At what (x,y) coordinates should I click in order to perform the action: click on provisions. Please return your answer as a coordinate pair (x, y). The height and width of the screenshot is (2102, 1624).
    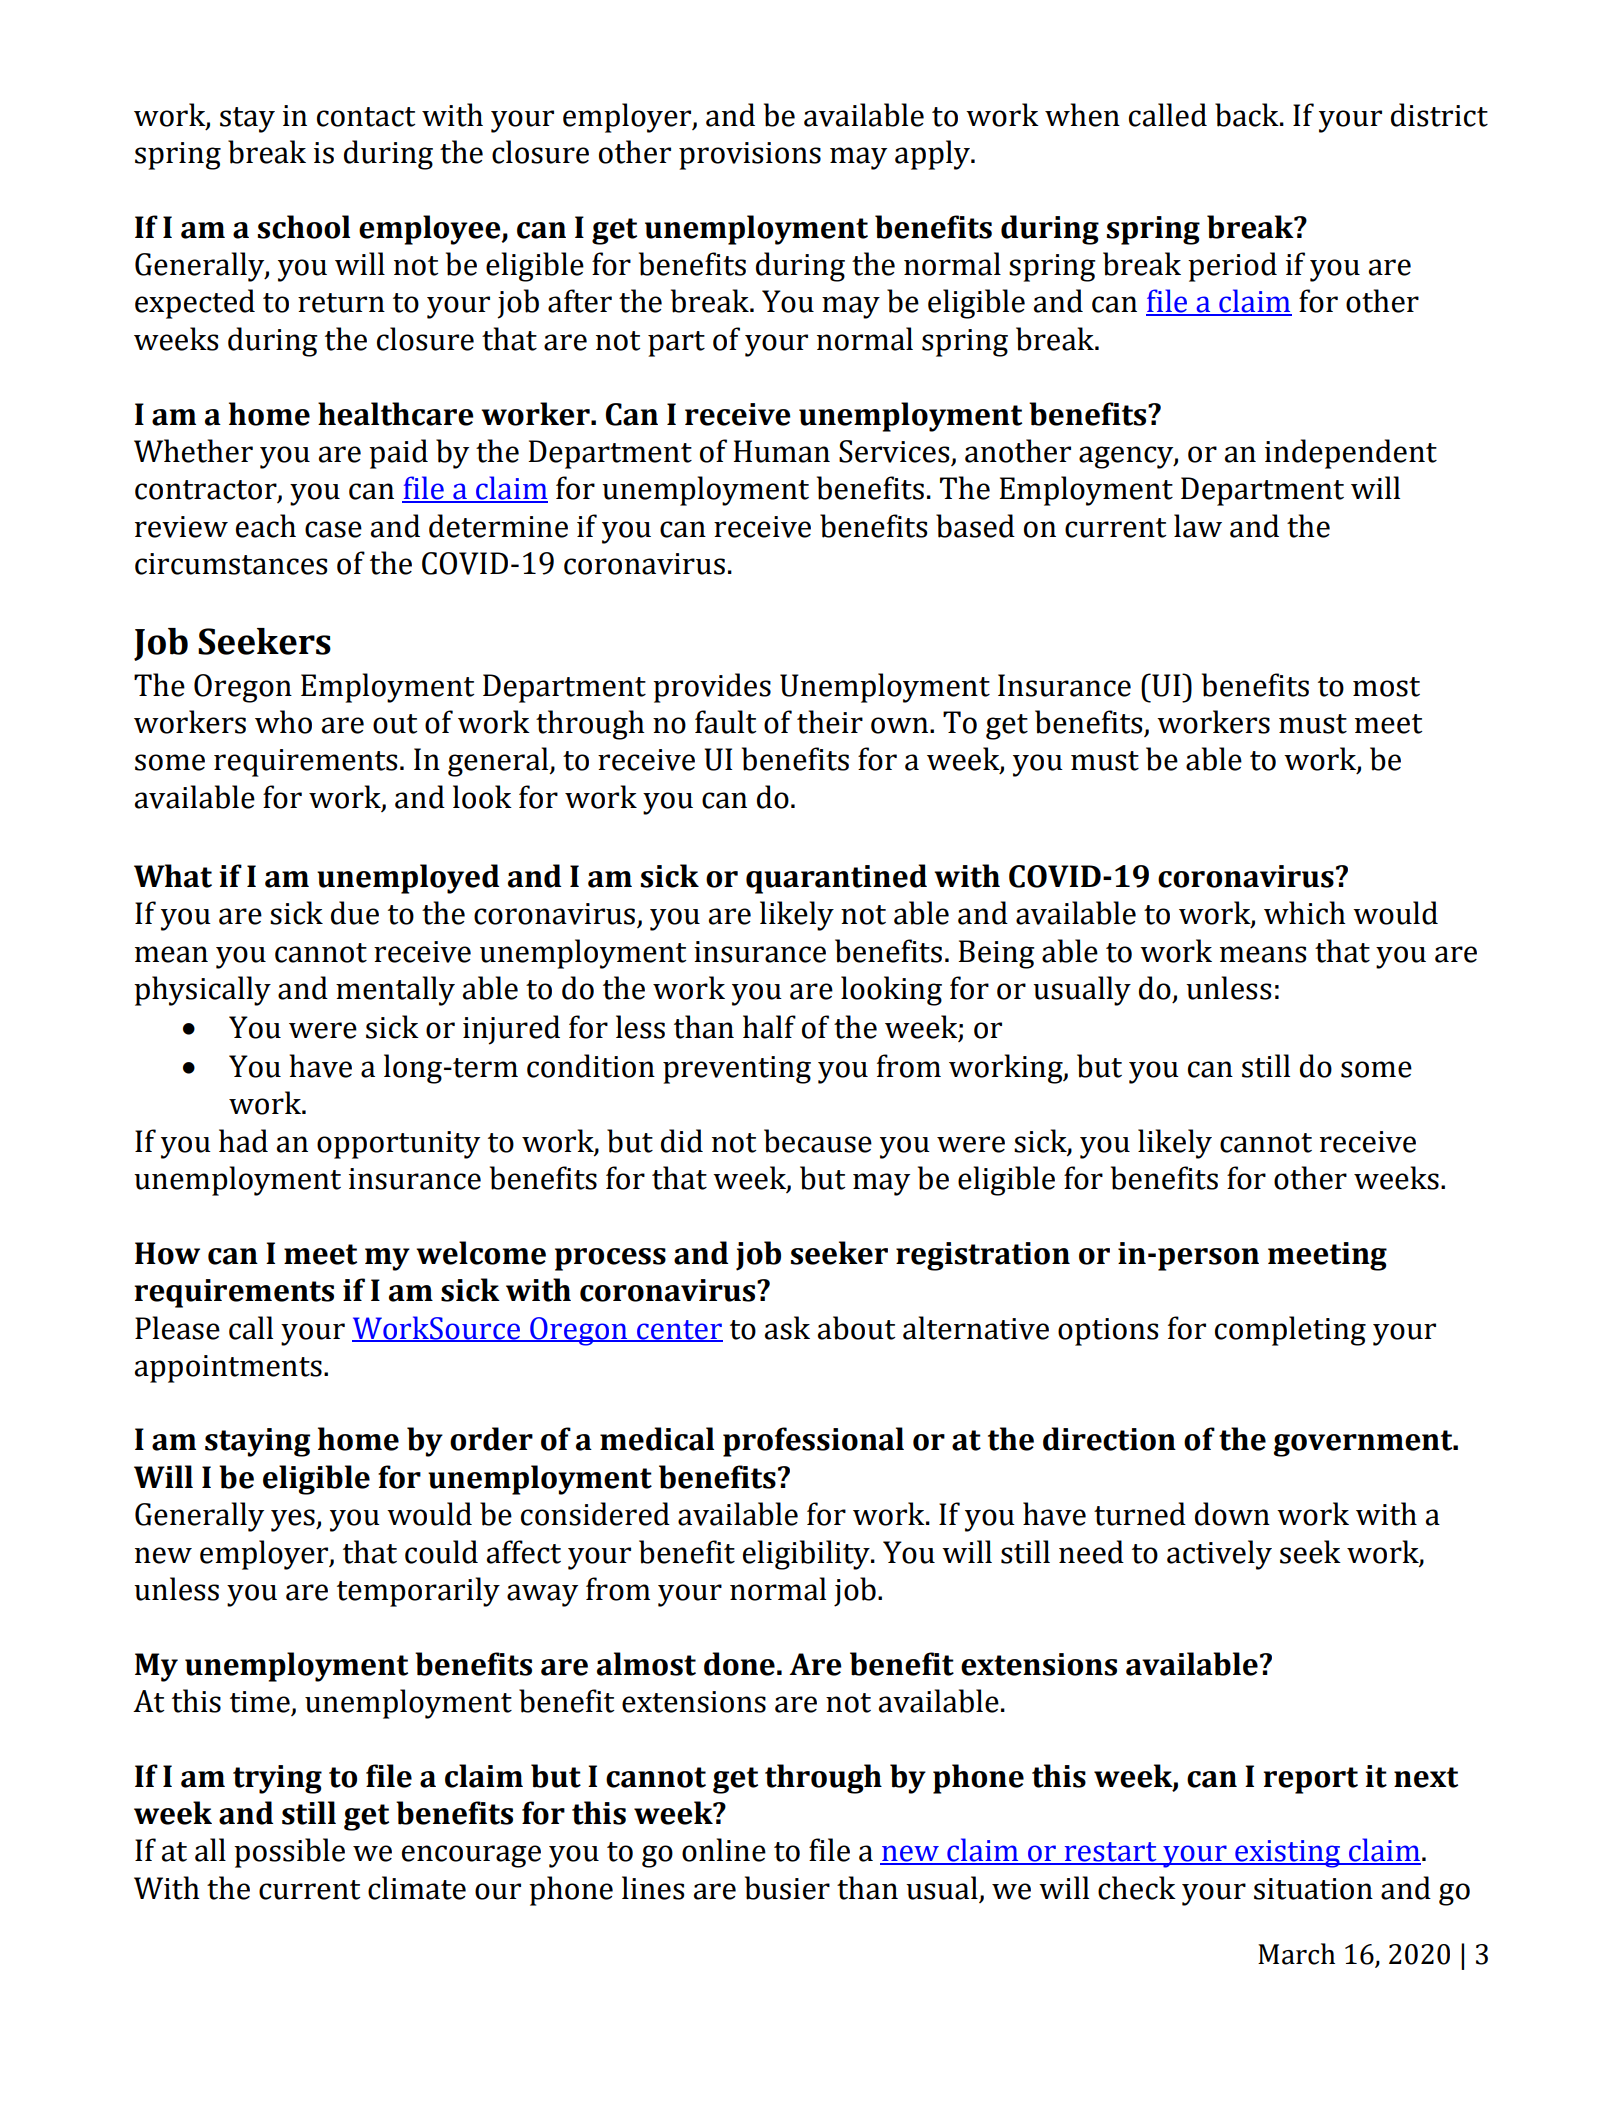
    Looking at the image, I should click on (750, 156).
